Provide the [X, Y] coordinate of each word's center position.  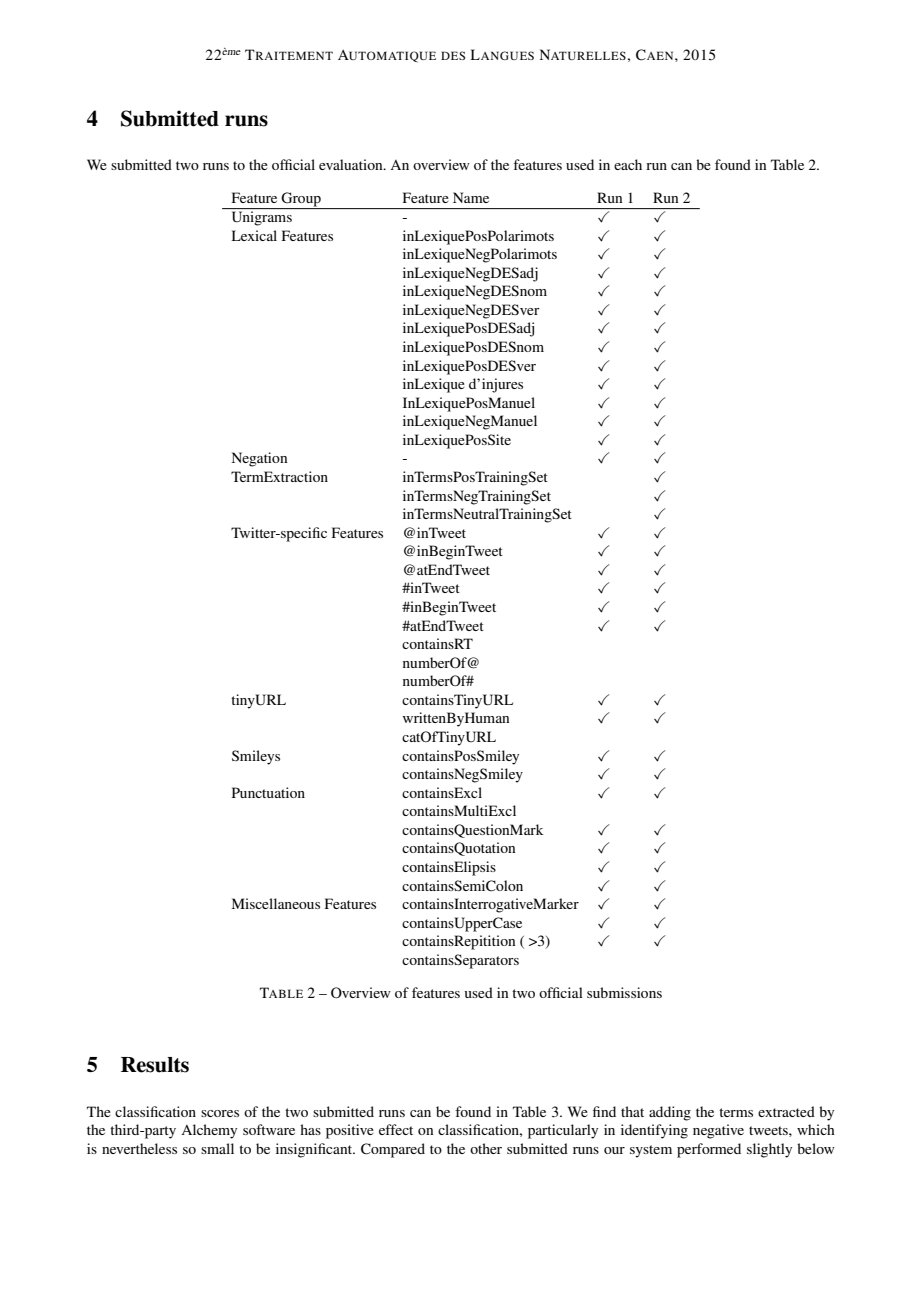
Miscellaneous [276, 903]
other [486, 1148]
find [604, 1111]
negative [718, 1131]
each [628, 164]
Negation [259, 459]
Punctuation [268, 792]
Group [301, 200]
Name [471, 197]
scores [220, 1113]
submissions [624, 992]
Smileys [256, 757]
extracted [786, 1111]
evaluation [352, 164]
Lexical [254, 235]
